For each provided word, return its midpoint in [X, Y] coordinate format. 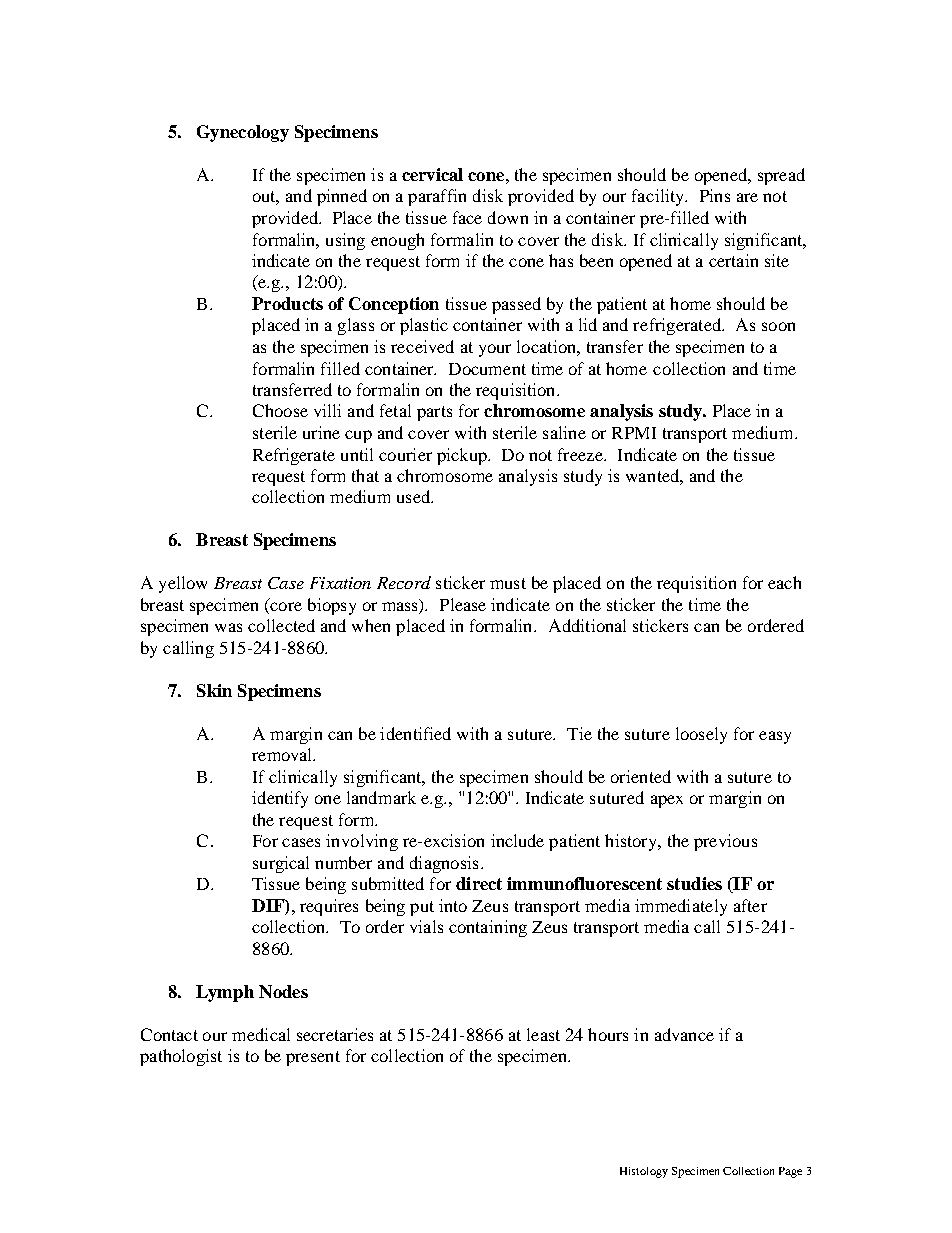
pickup [463, 456]
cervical [432, 174]
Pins [715, 195]
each [784, 582]
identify [280, 799]
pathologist [181, 1057]
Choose [280, 410]
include [517, 840]
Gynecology [243, 133]
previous [725, 842]
